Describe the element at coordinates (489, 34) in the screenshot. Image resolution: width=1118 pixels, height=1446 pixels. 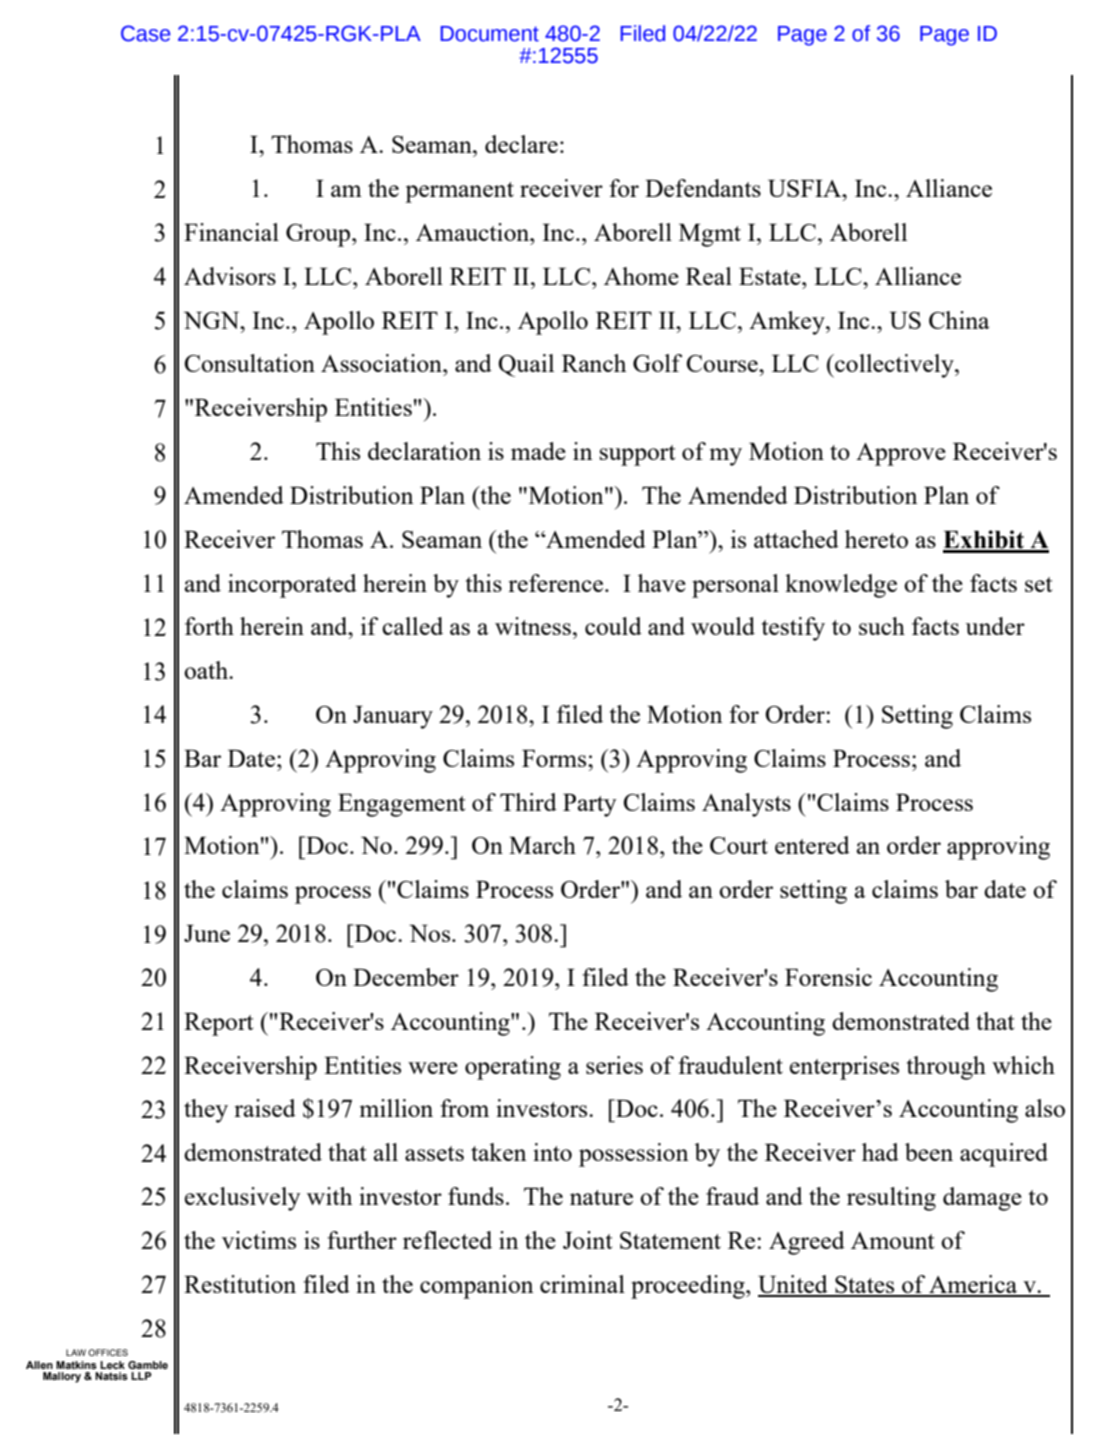
I see `Document` at that location.
